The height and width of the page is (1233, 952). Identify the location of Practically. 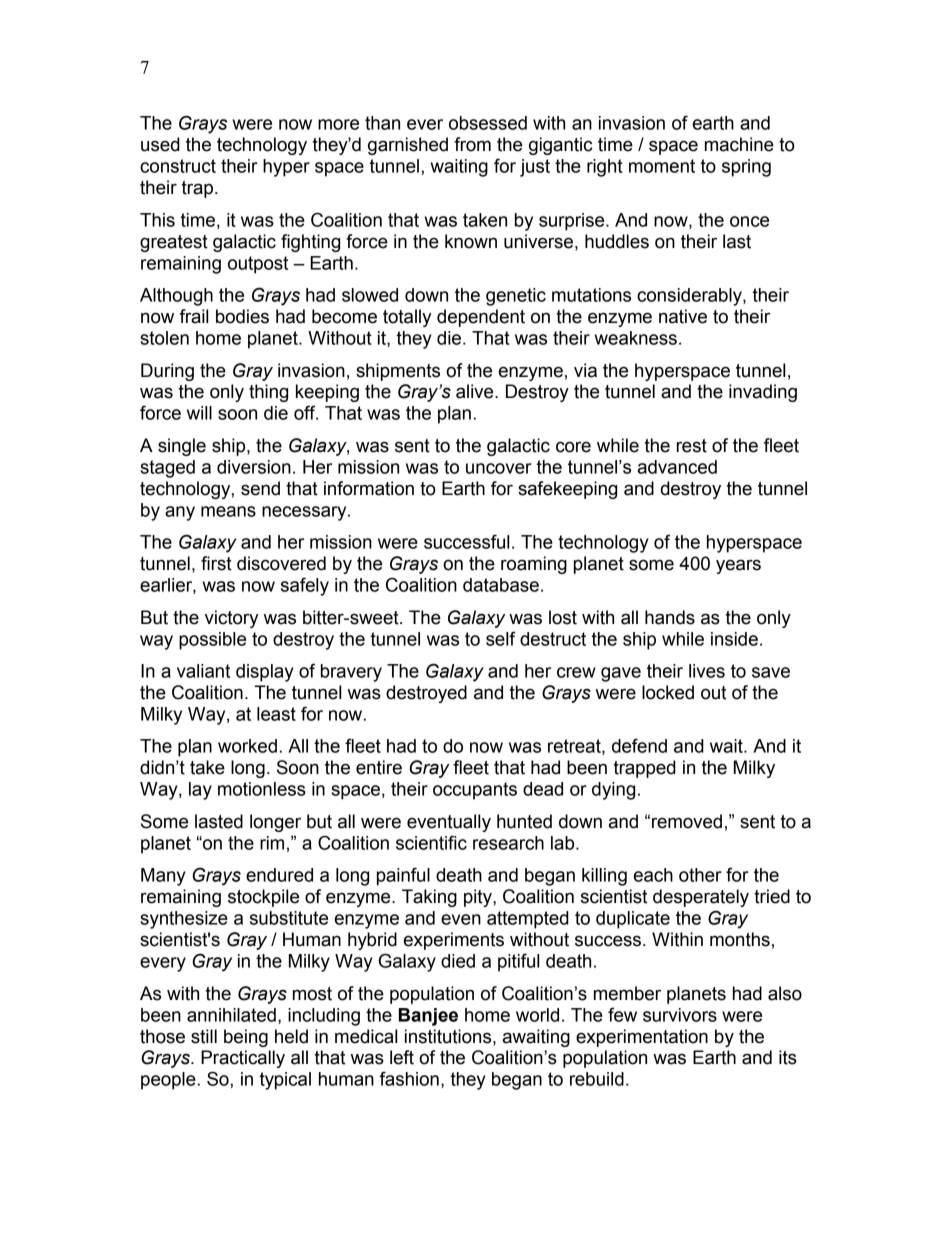
(243, 1059).
